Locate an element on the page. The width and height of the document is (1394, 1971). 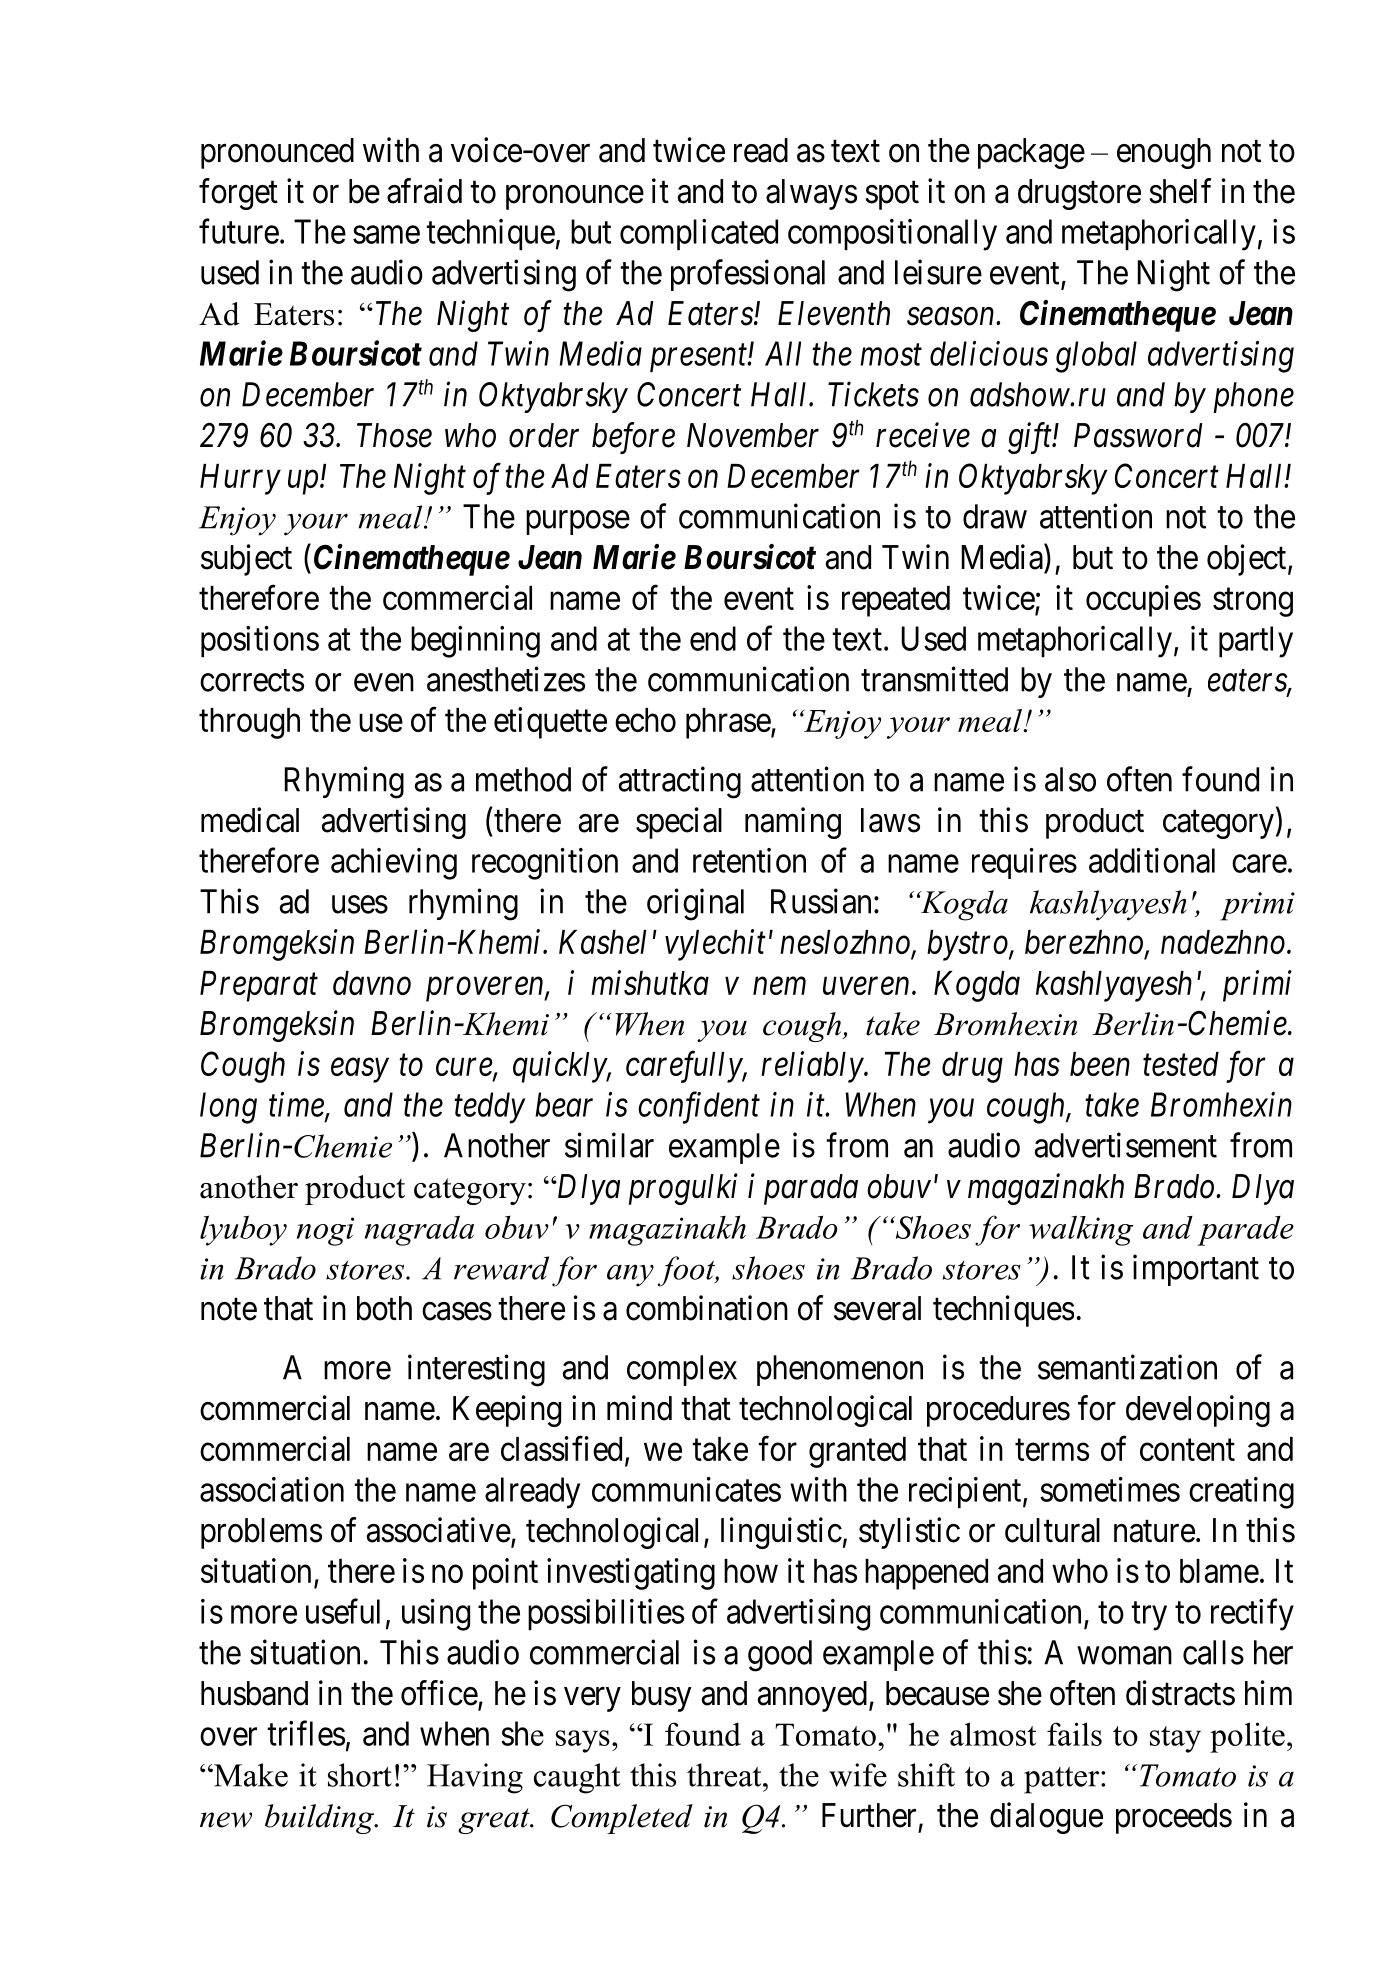
easy is located at coordinates (360, 1071).
